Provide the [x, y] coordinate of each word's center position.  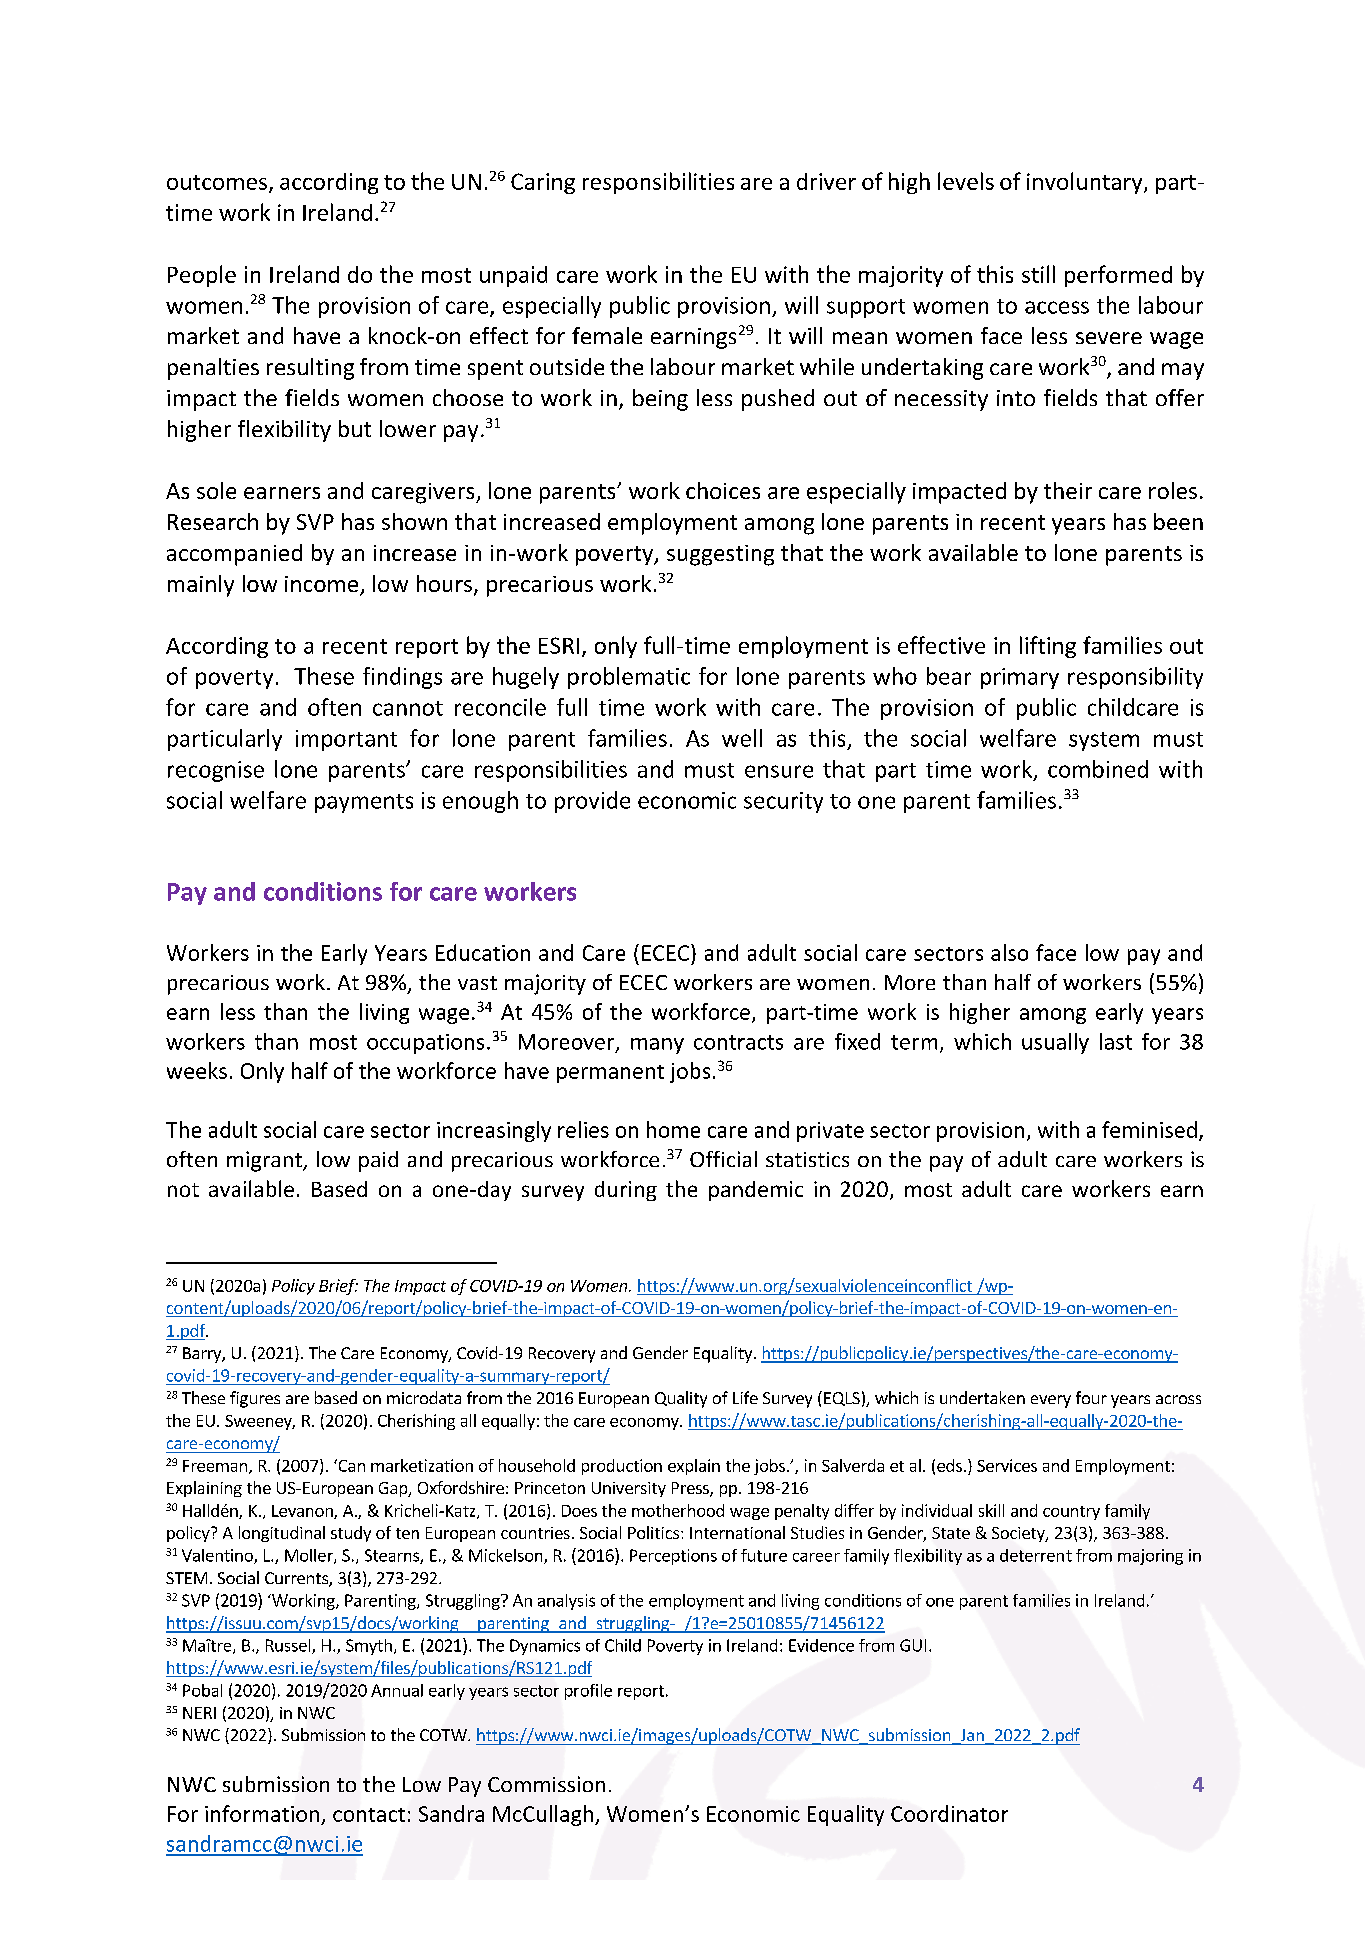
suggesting [720, 555]
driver [826, 181]
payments [364, 803]
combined [1098, 769]
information [262, 1813]
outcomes [217, 182]
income [323, 585]
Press [691, 1489]
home [673, 1129]
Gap [394, 1489]
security [783, 802]
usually [1055, 1043]
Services [1007, 1465]
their [1068, 490]
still [1038, 274]
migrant [265, 1161]
